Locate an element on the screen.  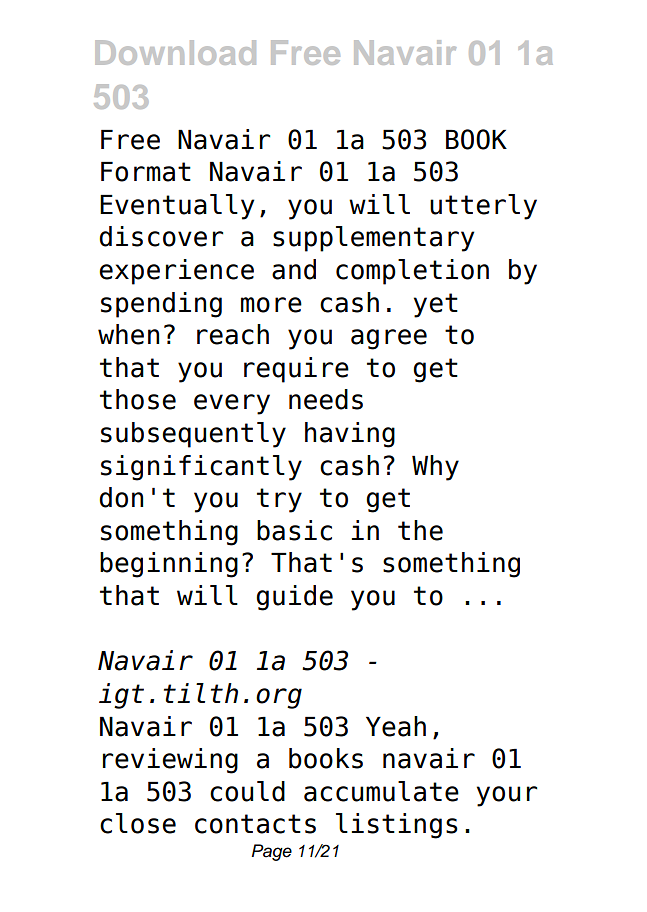
Why is located at coordinates (435, 468).
